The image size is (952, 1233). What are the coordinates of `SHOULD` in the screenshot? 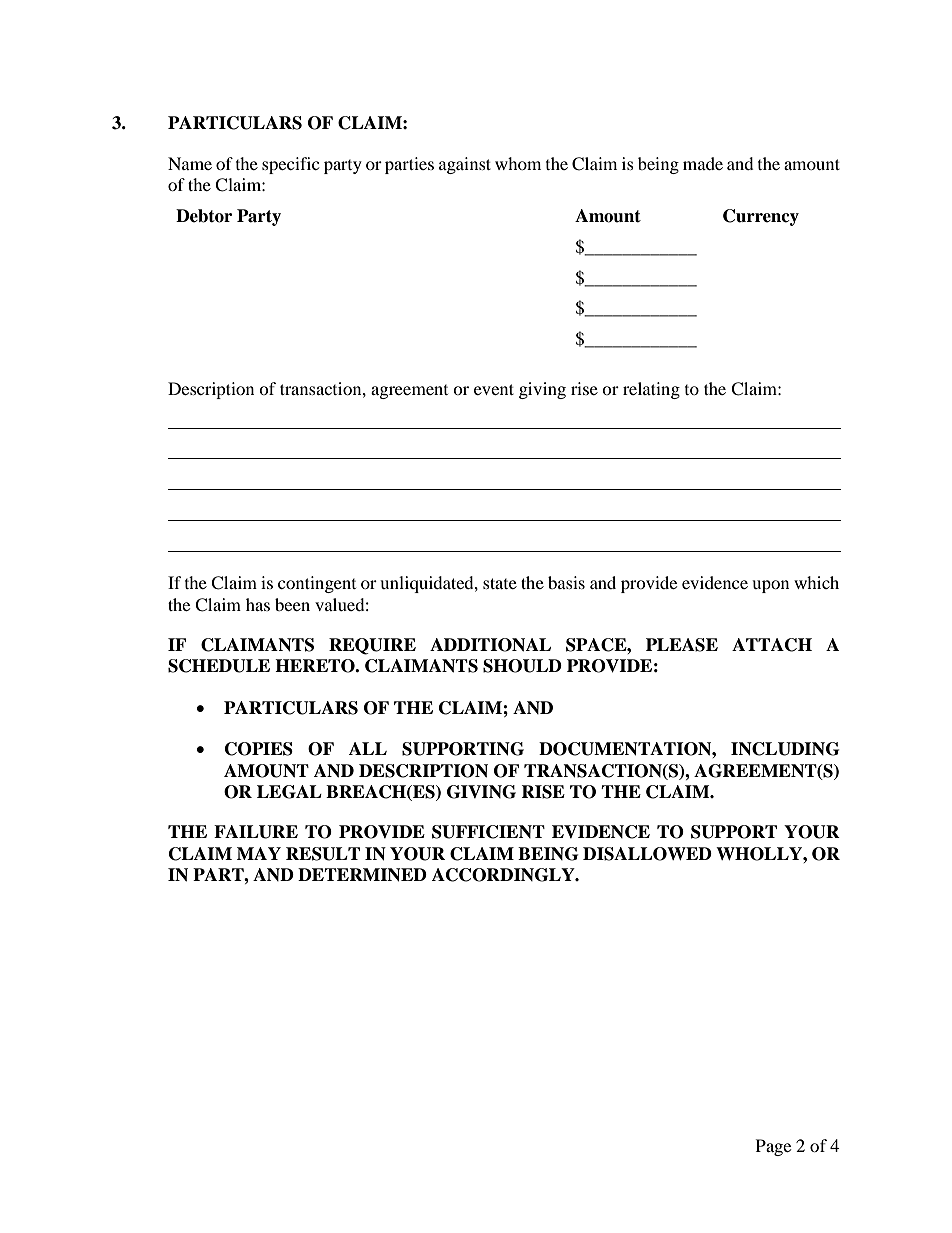 It's located at (522, 666).
